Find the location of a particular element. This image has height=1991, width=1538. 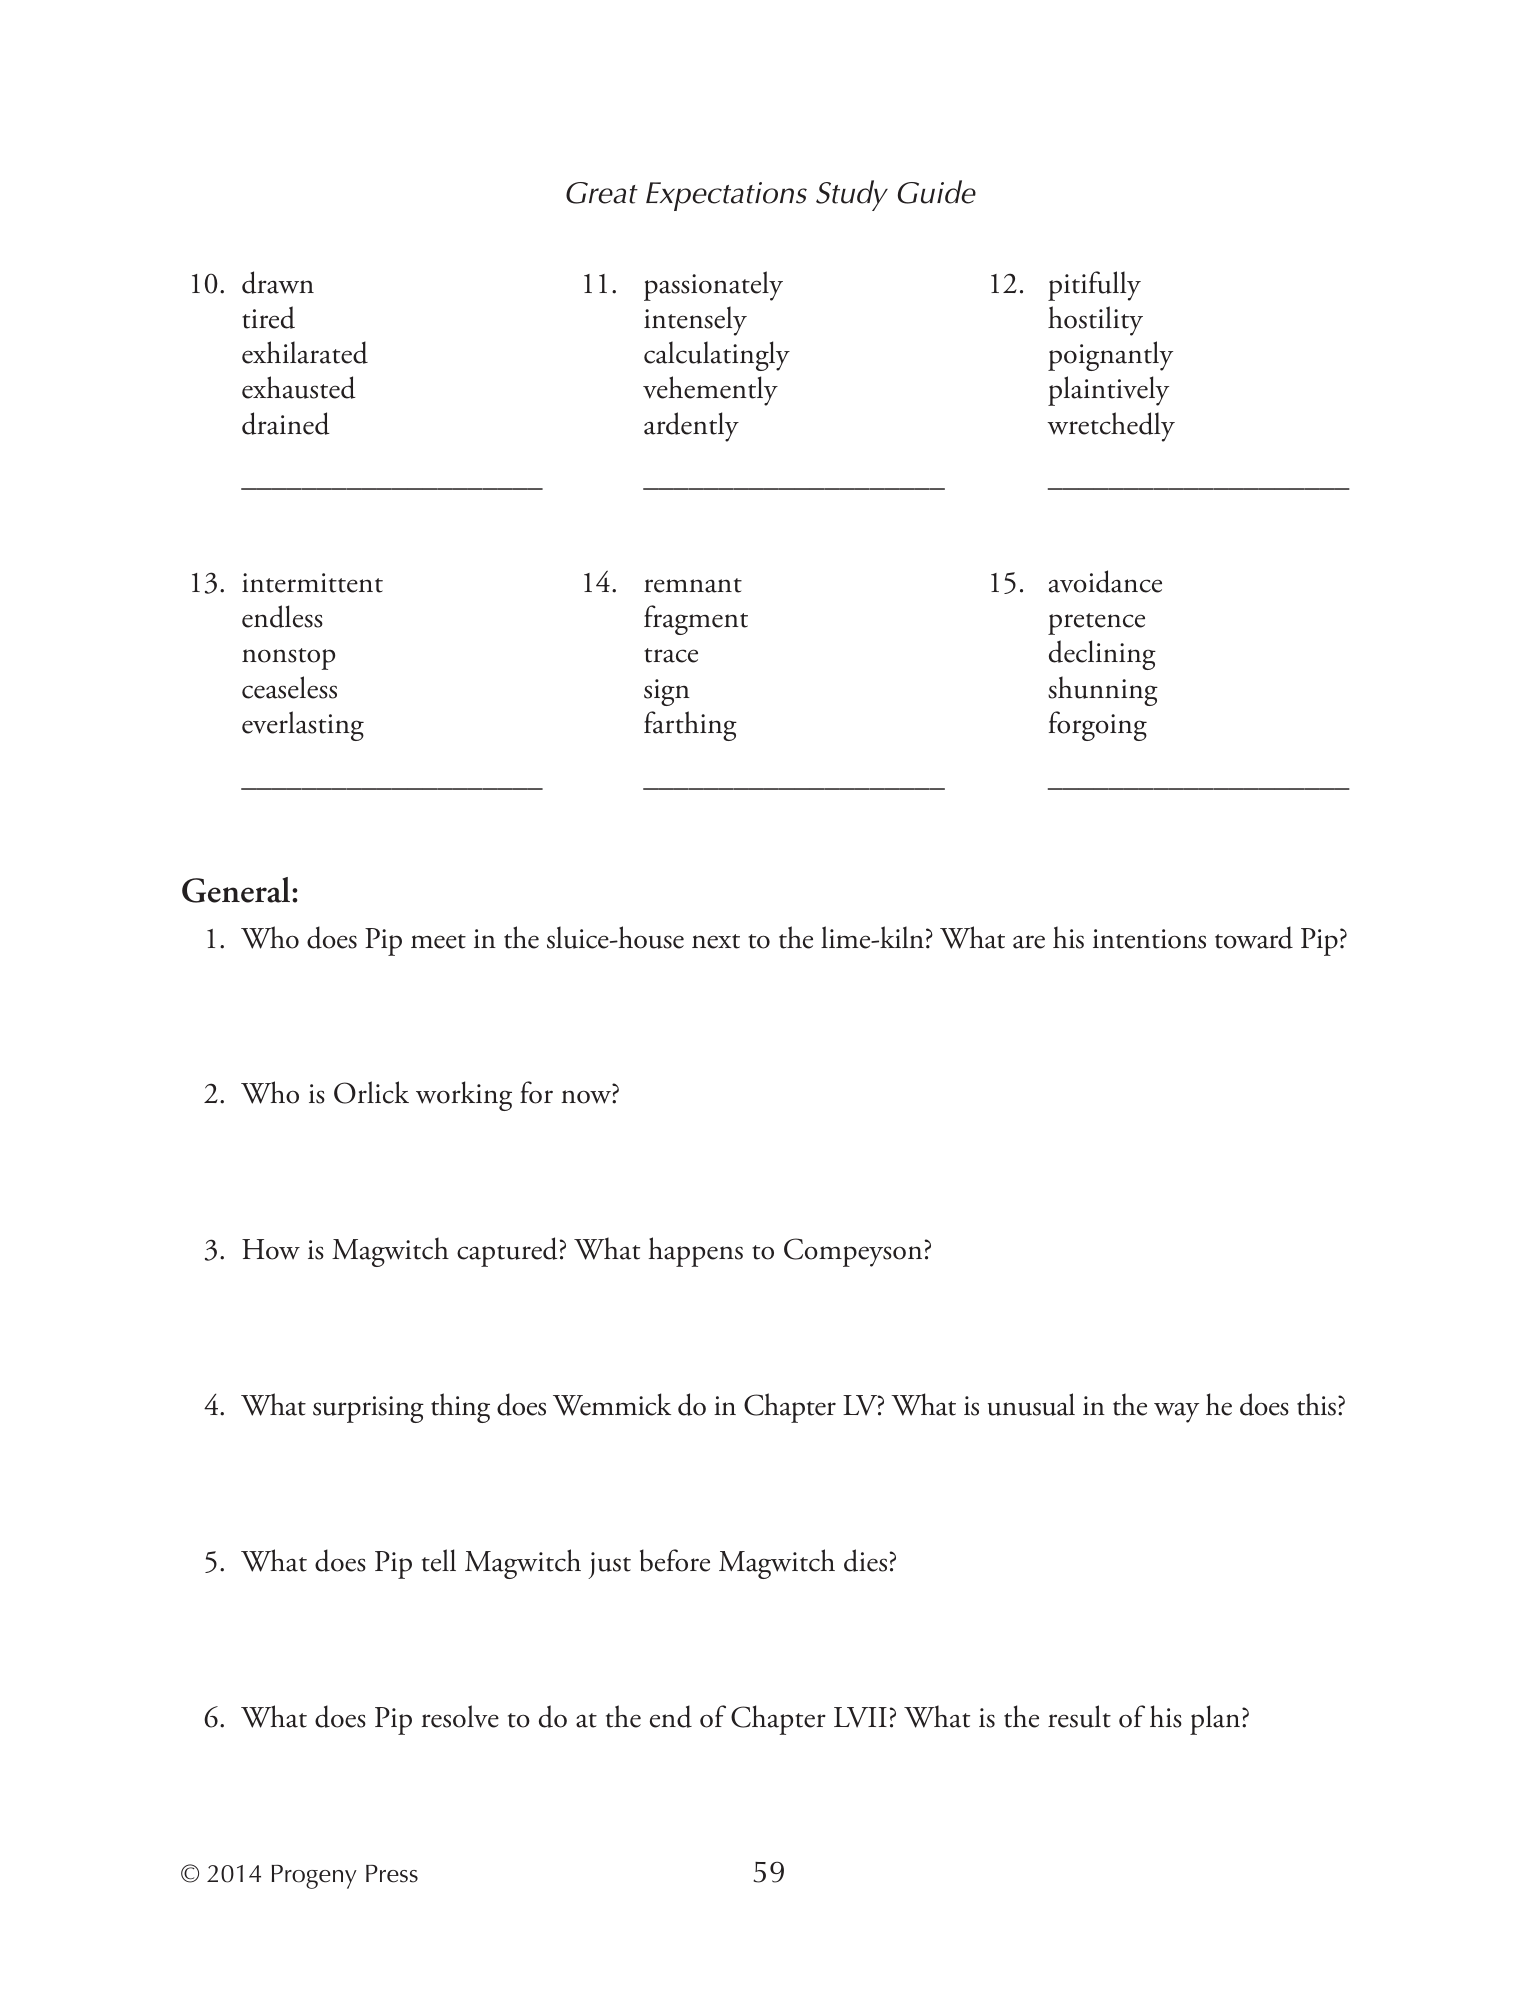

poignantly is located at coordinates (1110, 356).
